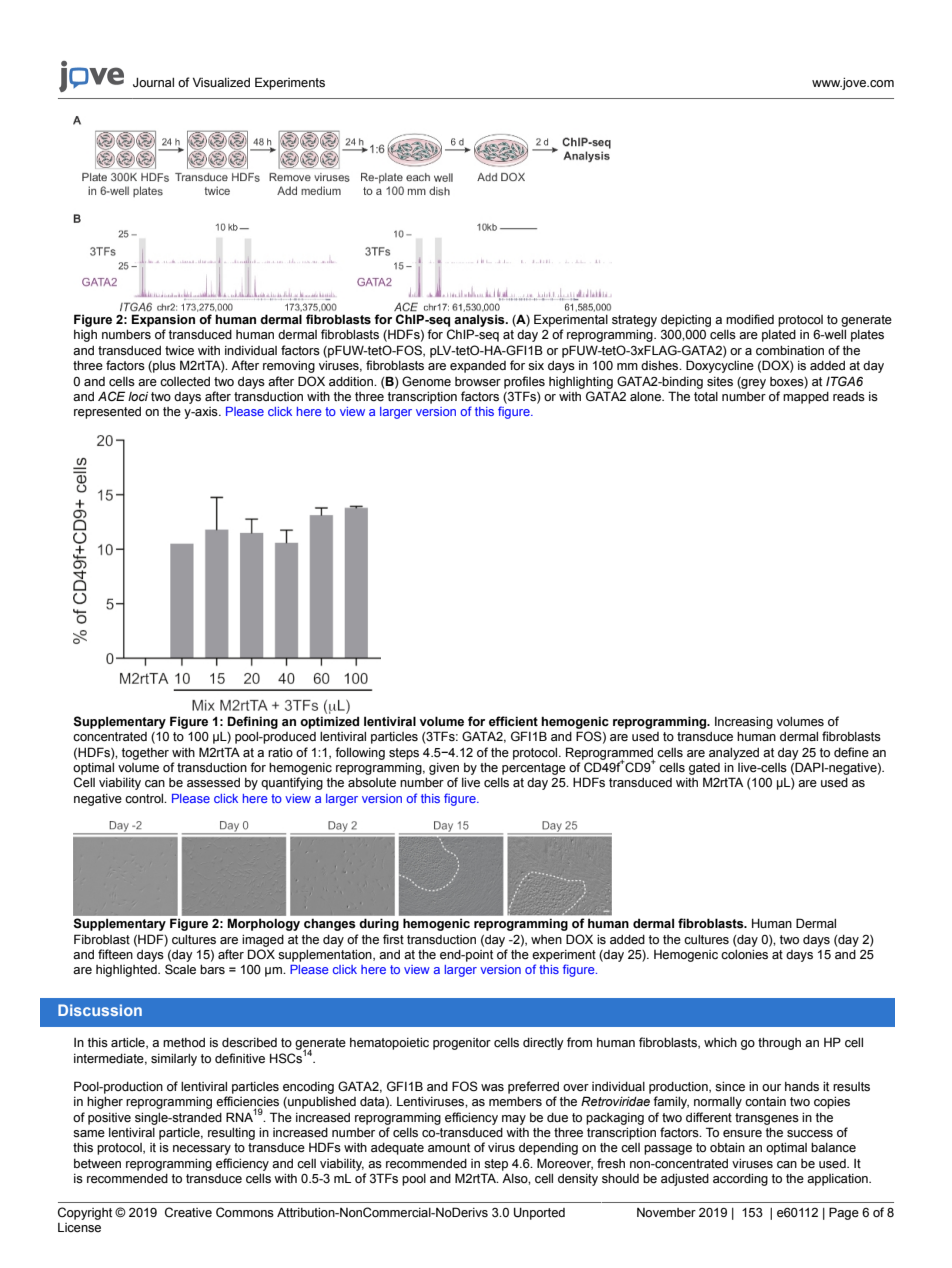 This document has height=1268, width=952. What do you see at coordinates (744, 955) in the document?
I see `colonies` at bounding box center [744, 955].
